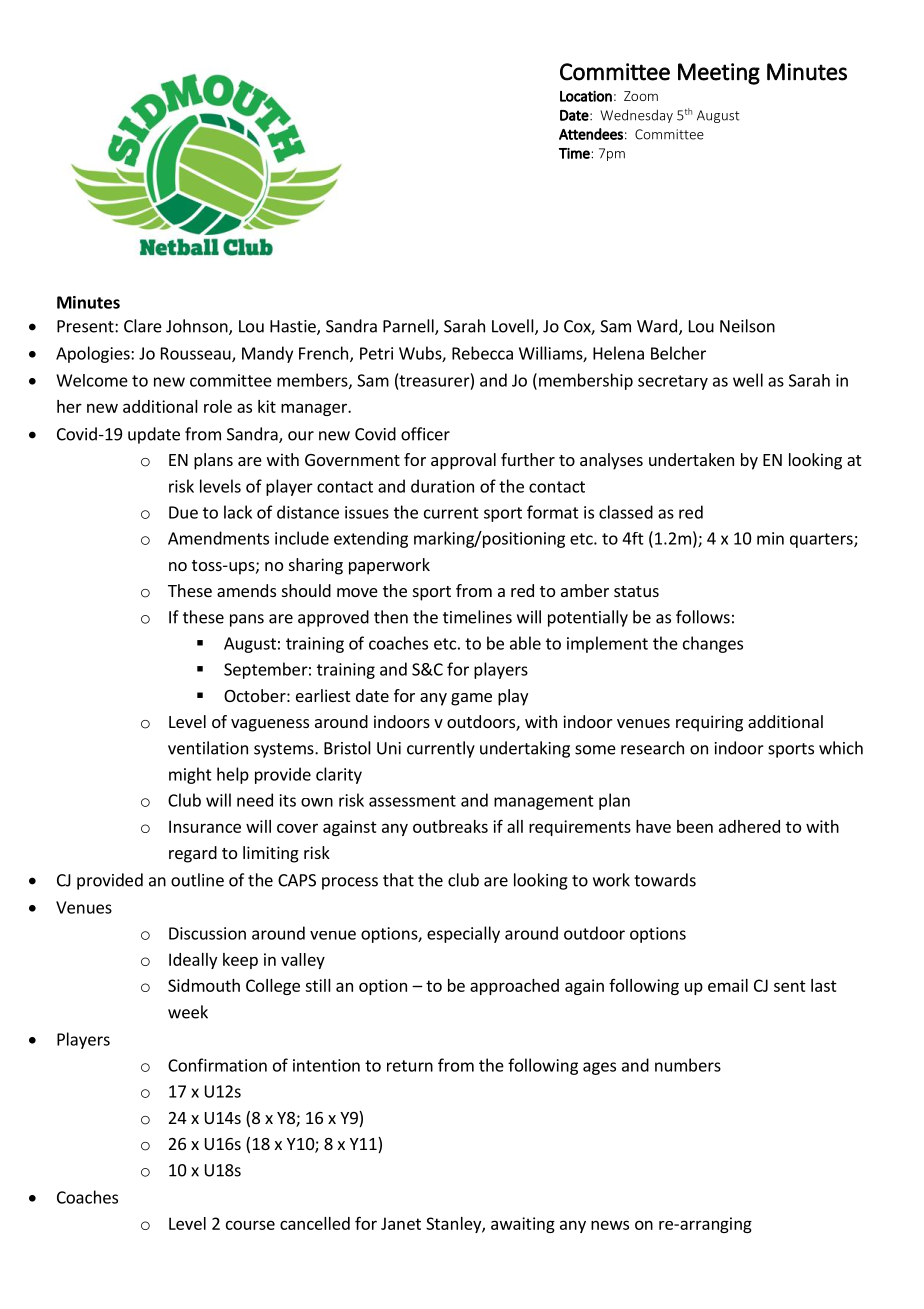 This page has width=924, height=1309. I want to click on Johnson, so click(198, 327).
